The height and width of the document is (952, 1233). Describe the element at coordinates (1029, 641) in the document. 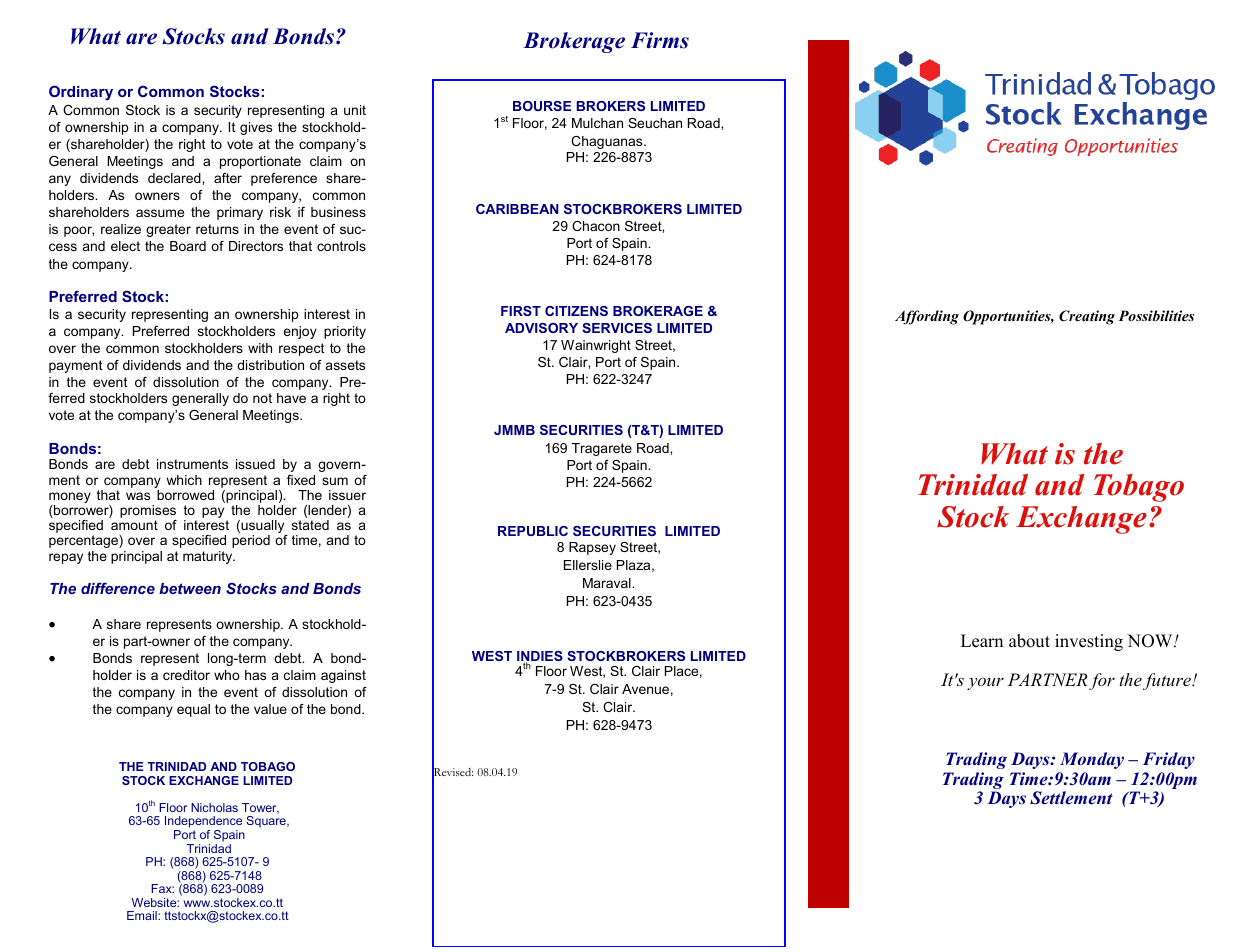

I see `about` at that location.
